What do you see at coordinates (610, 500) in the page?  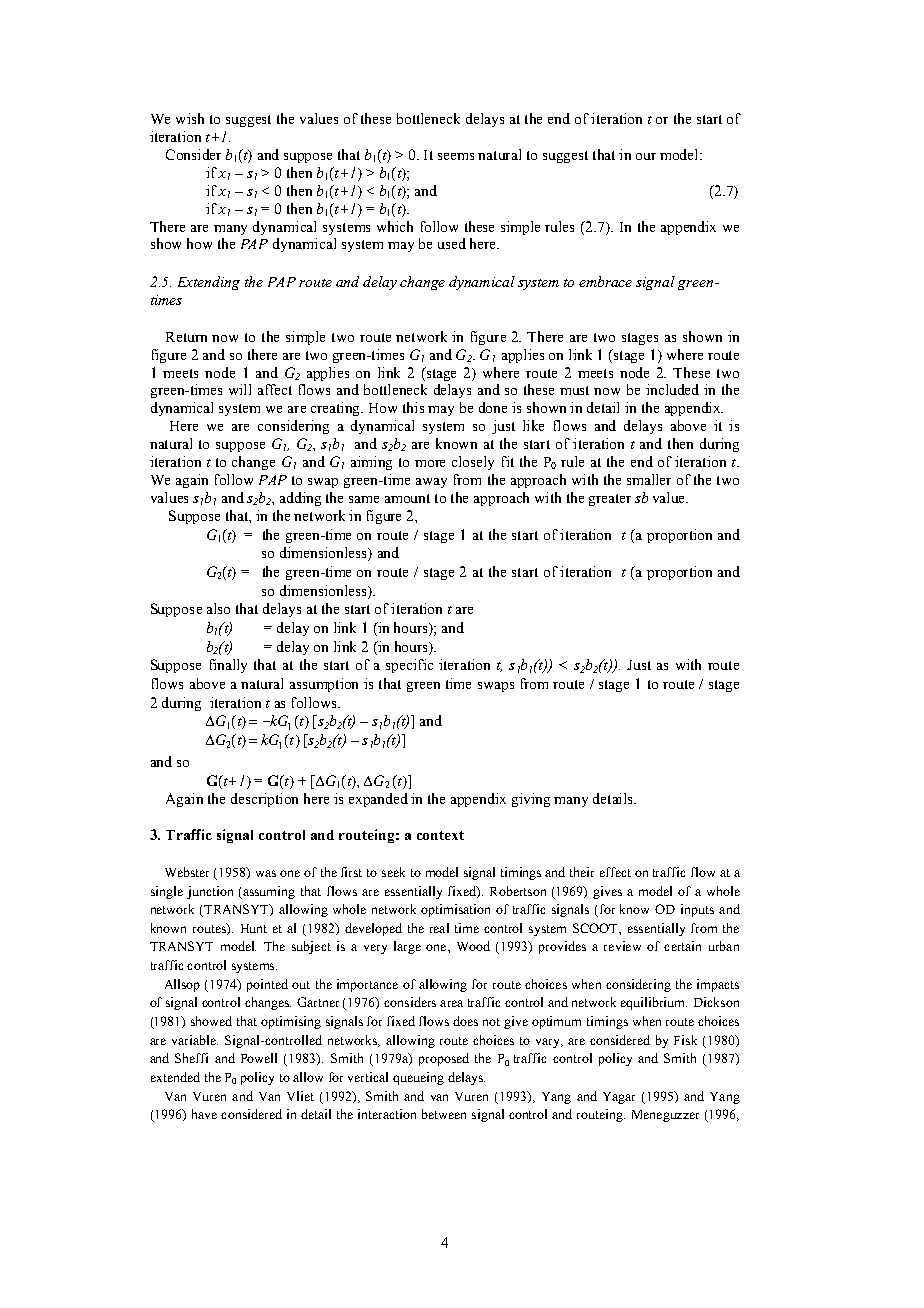 I see `greater` at bounding box center [610, 500].
